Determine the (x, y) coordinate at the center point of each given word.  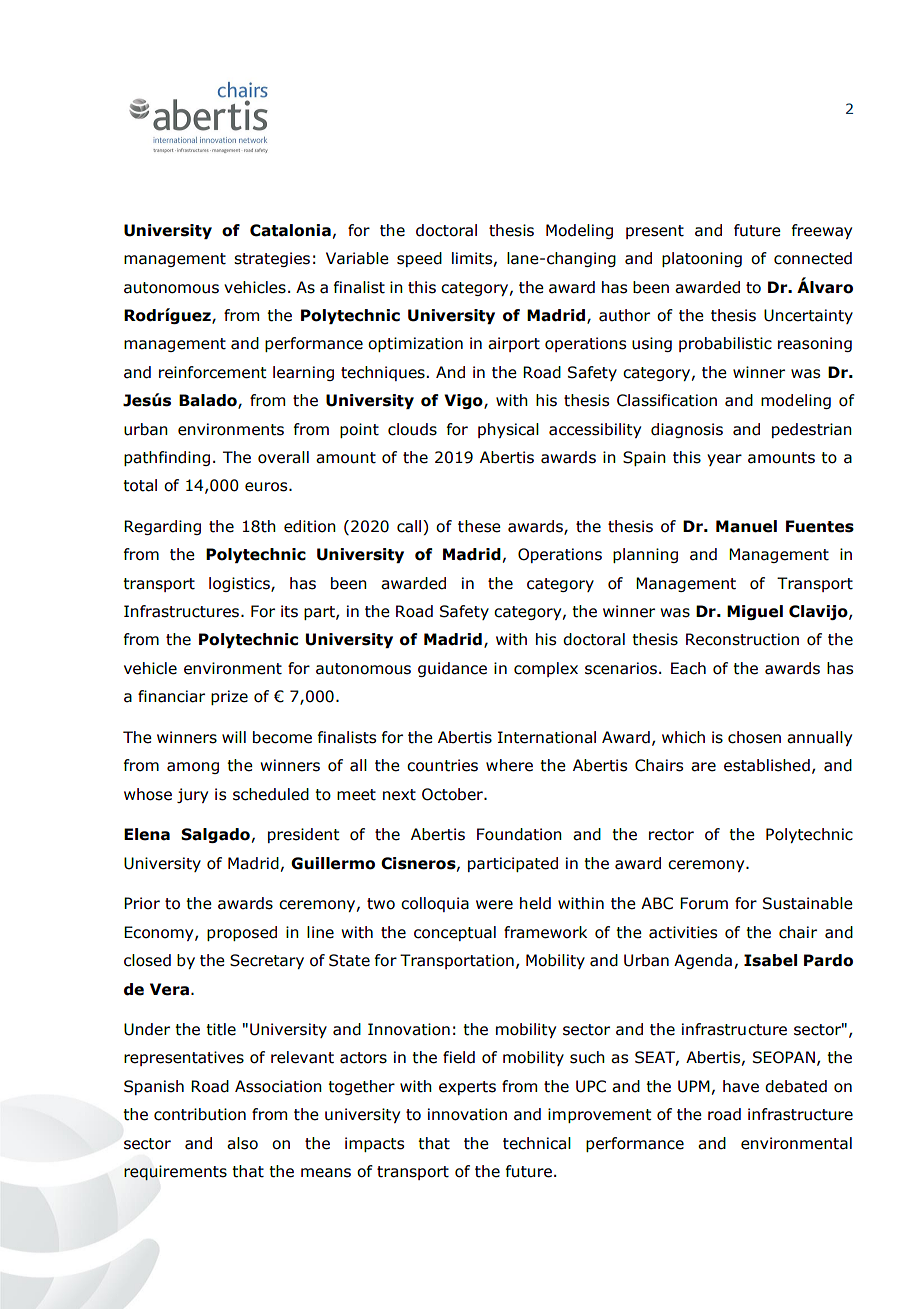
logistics (240, 584)
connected (813, 258)
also (242, 1143)
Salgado (215, 835)
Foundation (519, 834)
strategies (272, 259)
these (479, 526)
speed (419, 259)
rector (671, 835)
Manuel (746, 526)
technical (537, 1143)
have (741, 1086)
